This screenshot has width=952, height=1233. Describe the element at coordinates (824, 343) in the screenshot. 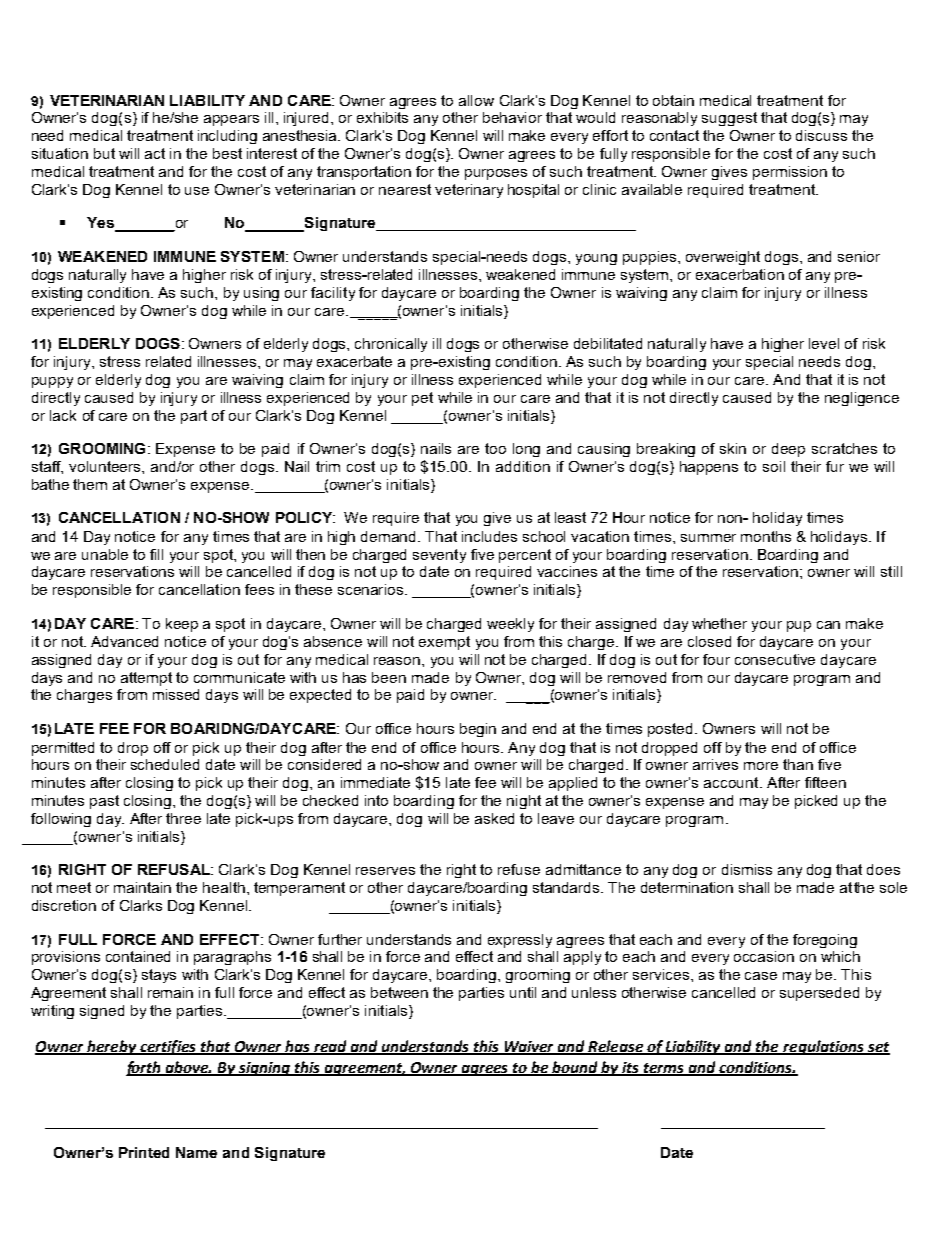

I see `level` at that location.
